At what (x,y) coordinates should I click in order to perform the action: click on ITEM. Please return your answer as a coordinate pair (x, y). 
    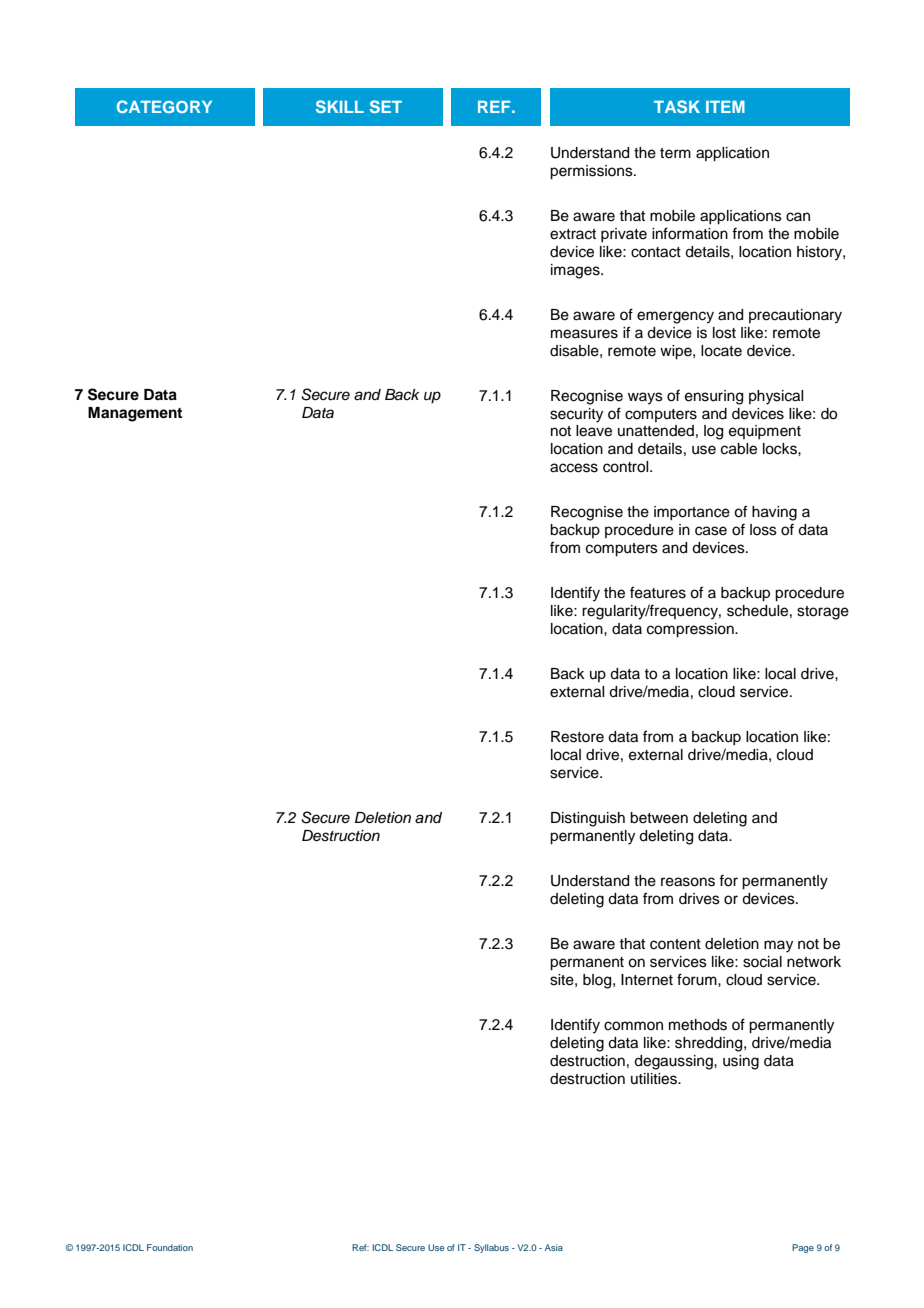
    Looking at the image, I should click on (725, 107).
